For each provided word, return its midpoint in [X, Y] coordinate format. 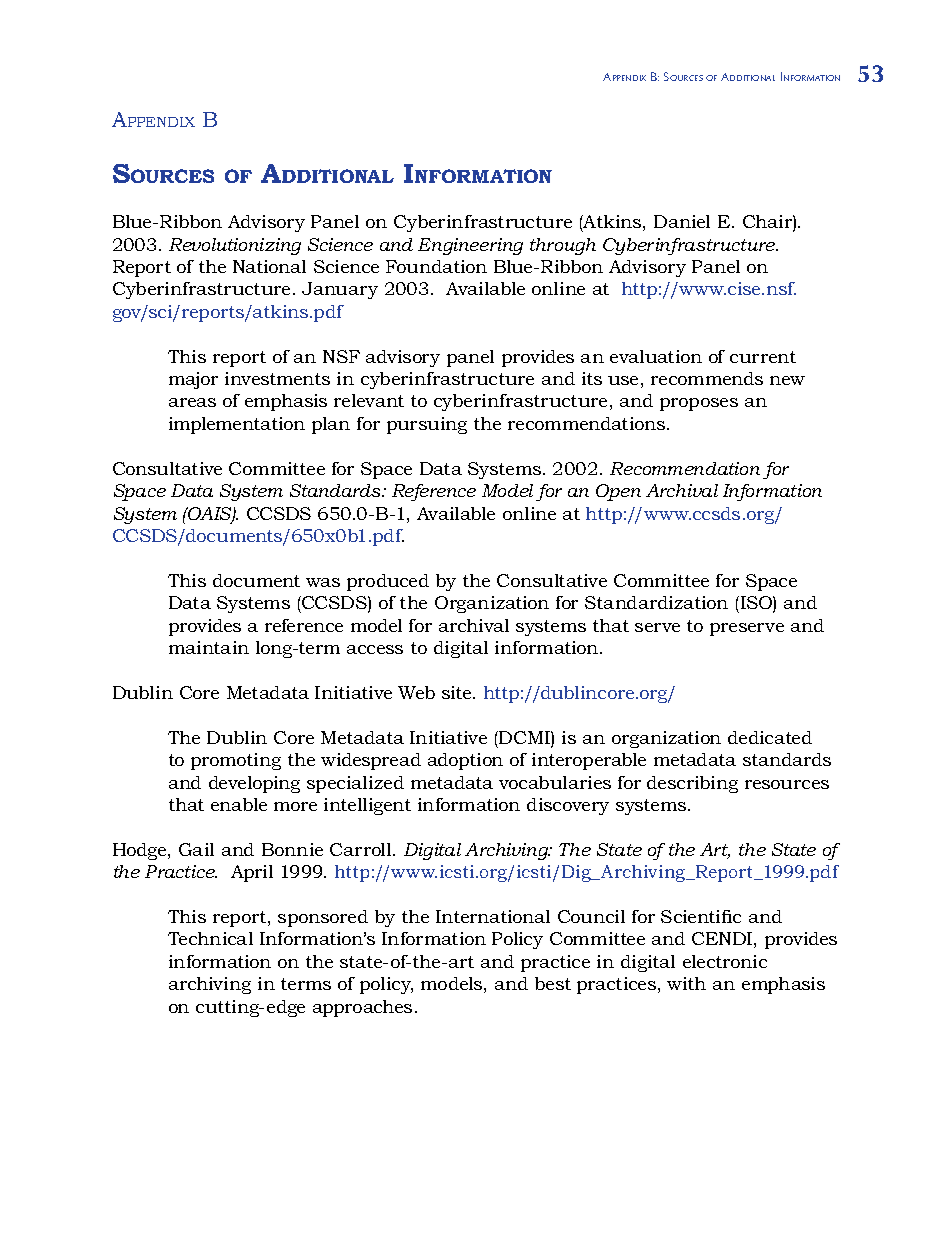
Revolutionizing [235, 246]
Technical [210, 938]
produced [388, 582]
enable [239, 804]
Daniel [682, 221]
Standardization [656, 602]
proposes [699, 404]
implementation [237, 425]
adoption [465, 761]
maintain [209, 647]
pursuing [427, 425]
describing [692, 784]
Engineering [470, 246]
